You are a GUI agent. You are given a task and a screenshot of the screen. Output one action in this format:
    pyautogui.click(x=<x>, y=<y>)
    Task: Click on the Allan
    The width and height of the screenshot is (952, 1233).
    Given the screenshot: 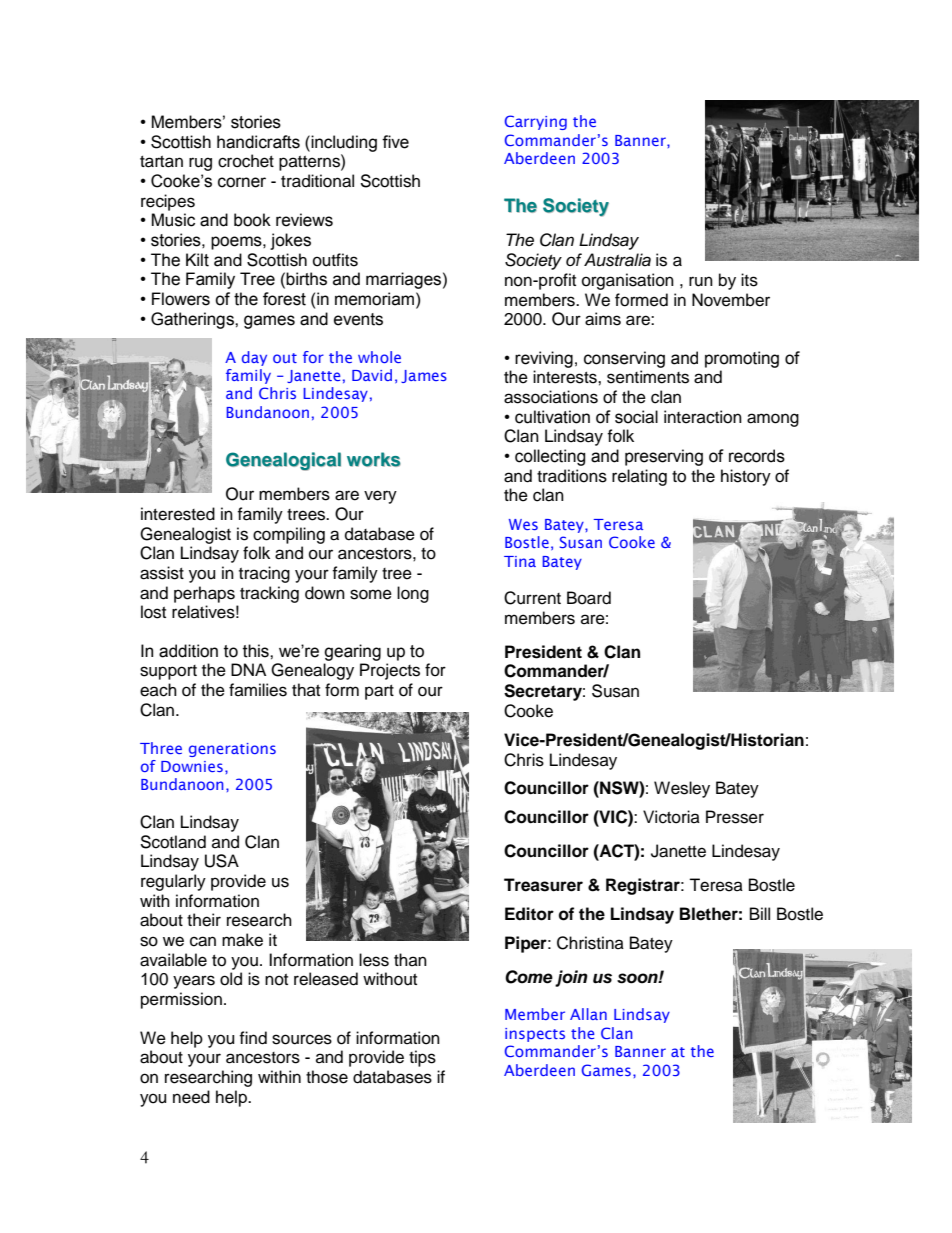 What is the action you would take?
    pyautogui.click(x=588, y=1014)
